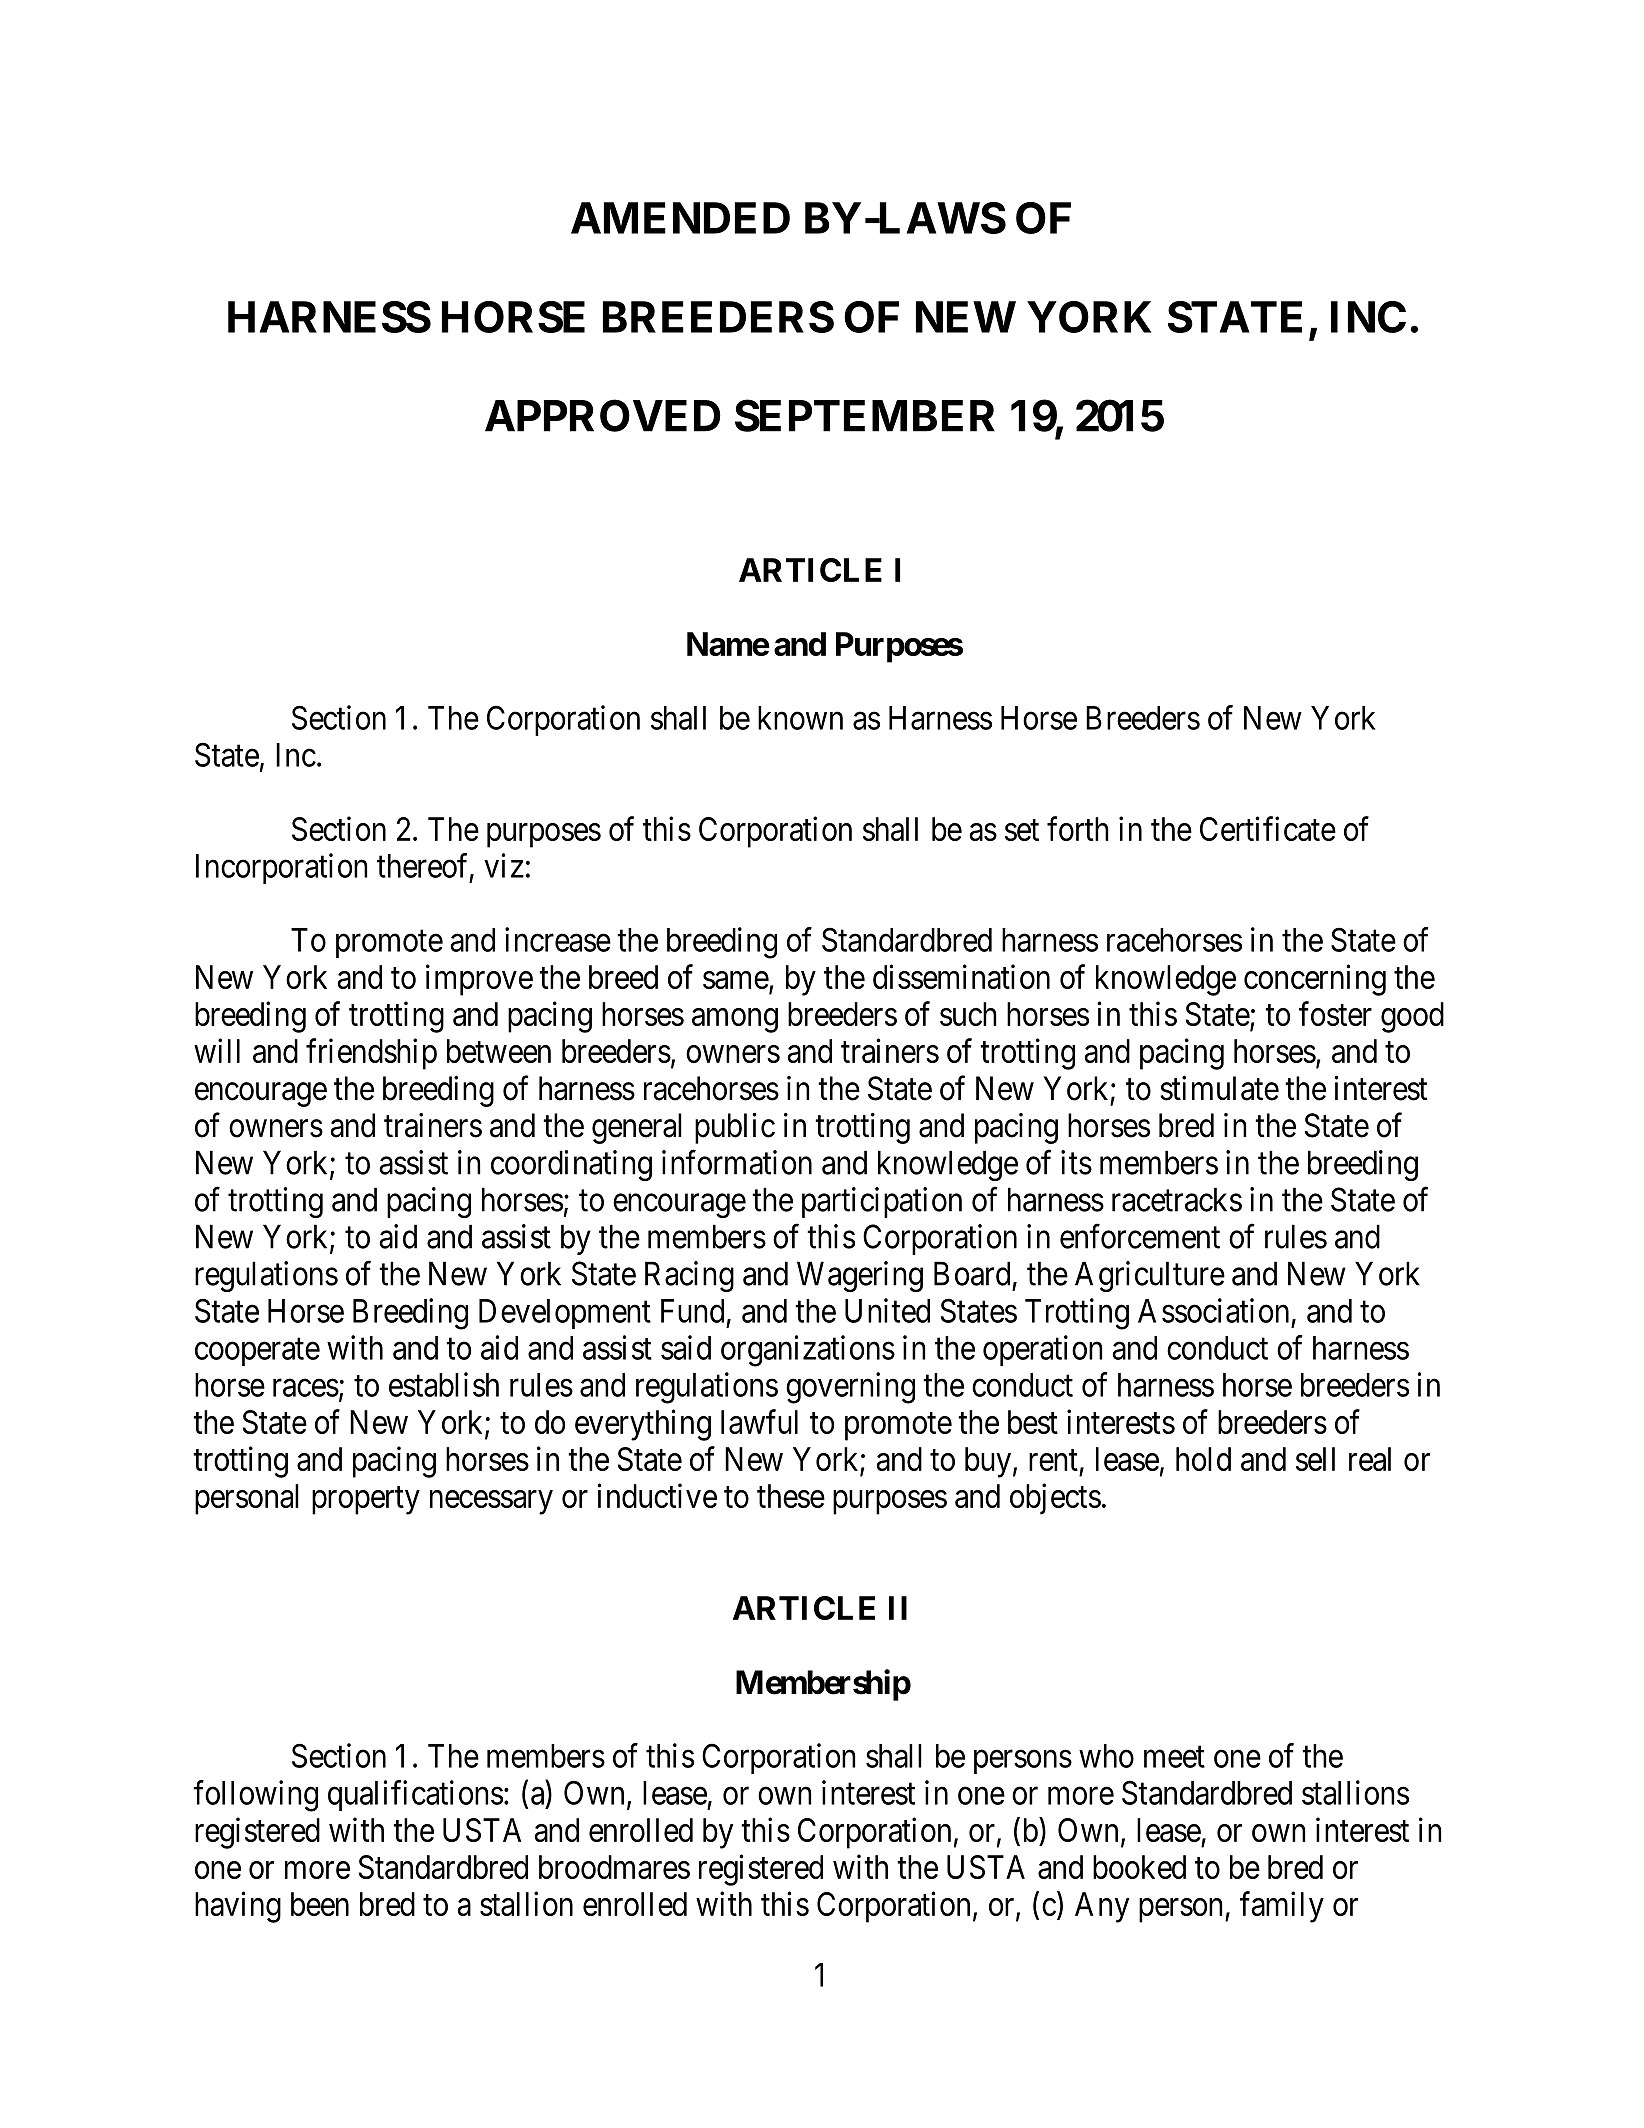 The image size is (1644, 2128). I want to click on known, so click(800, 718).
